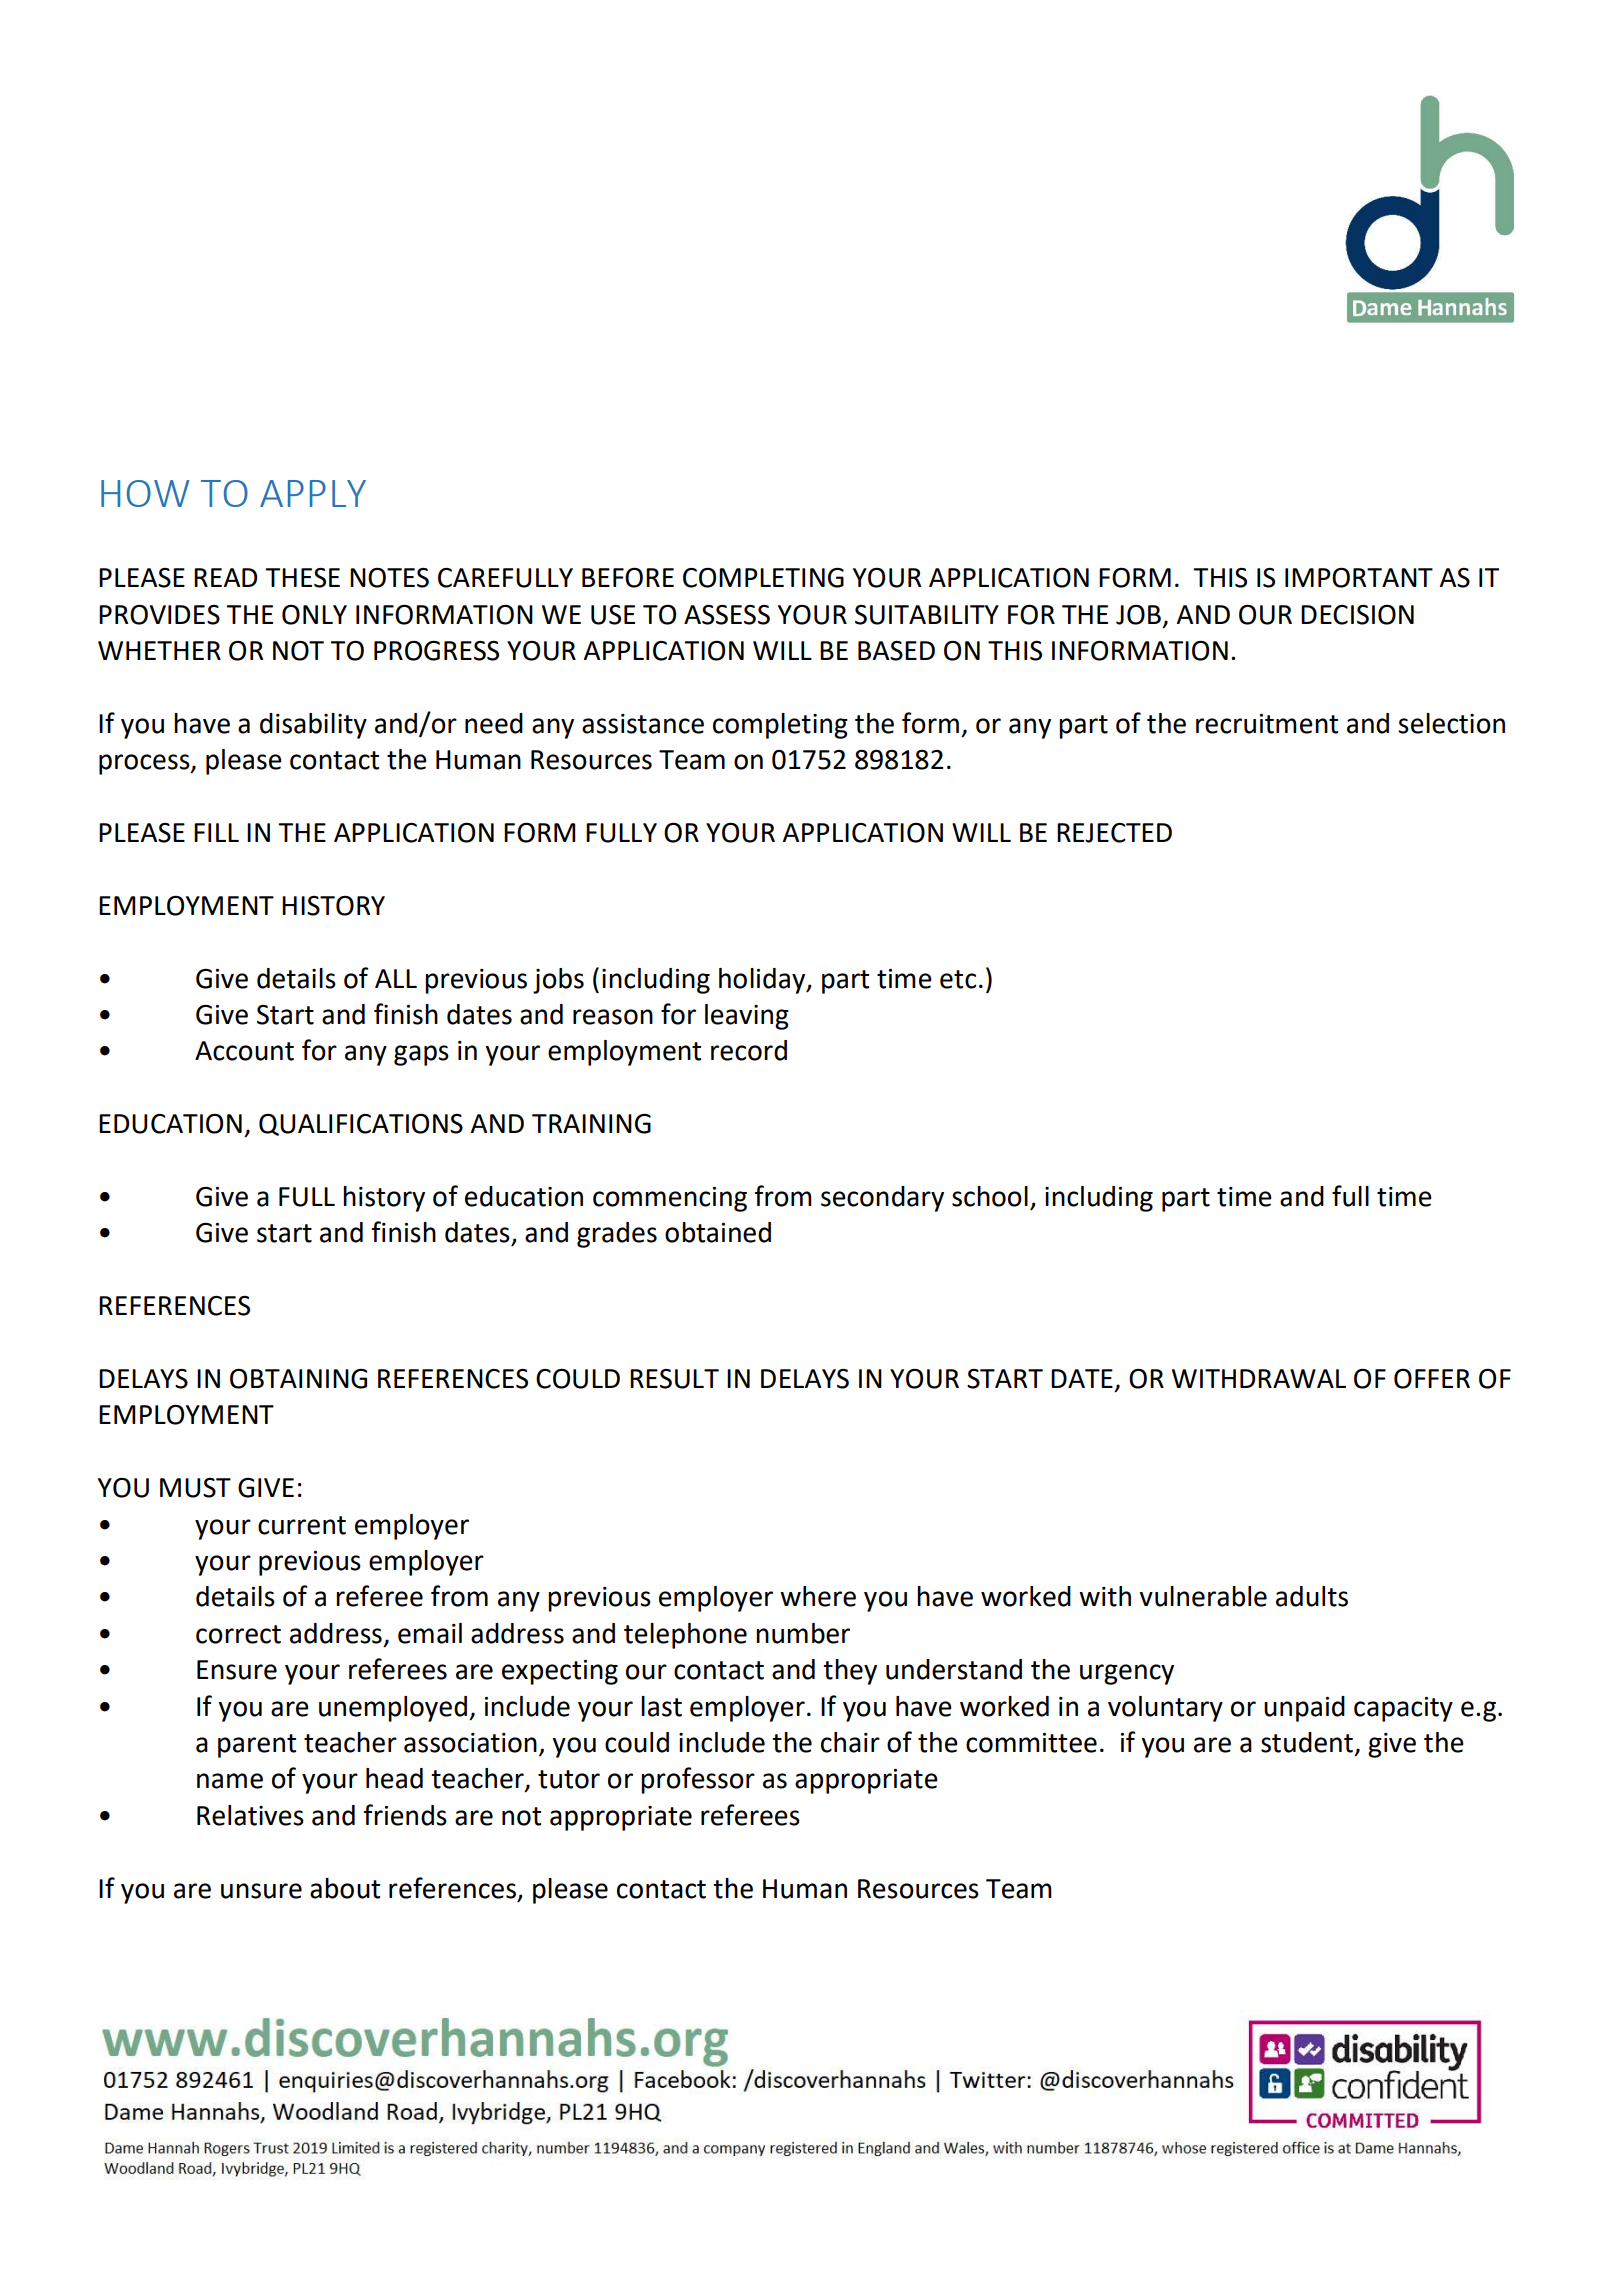 The image size is (1614, 2282). What do you see at coordinates (313, 493) in the page?
I see `APPLY` at bounding box center [313, 493].
